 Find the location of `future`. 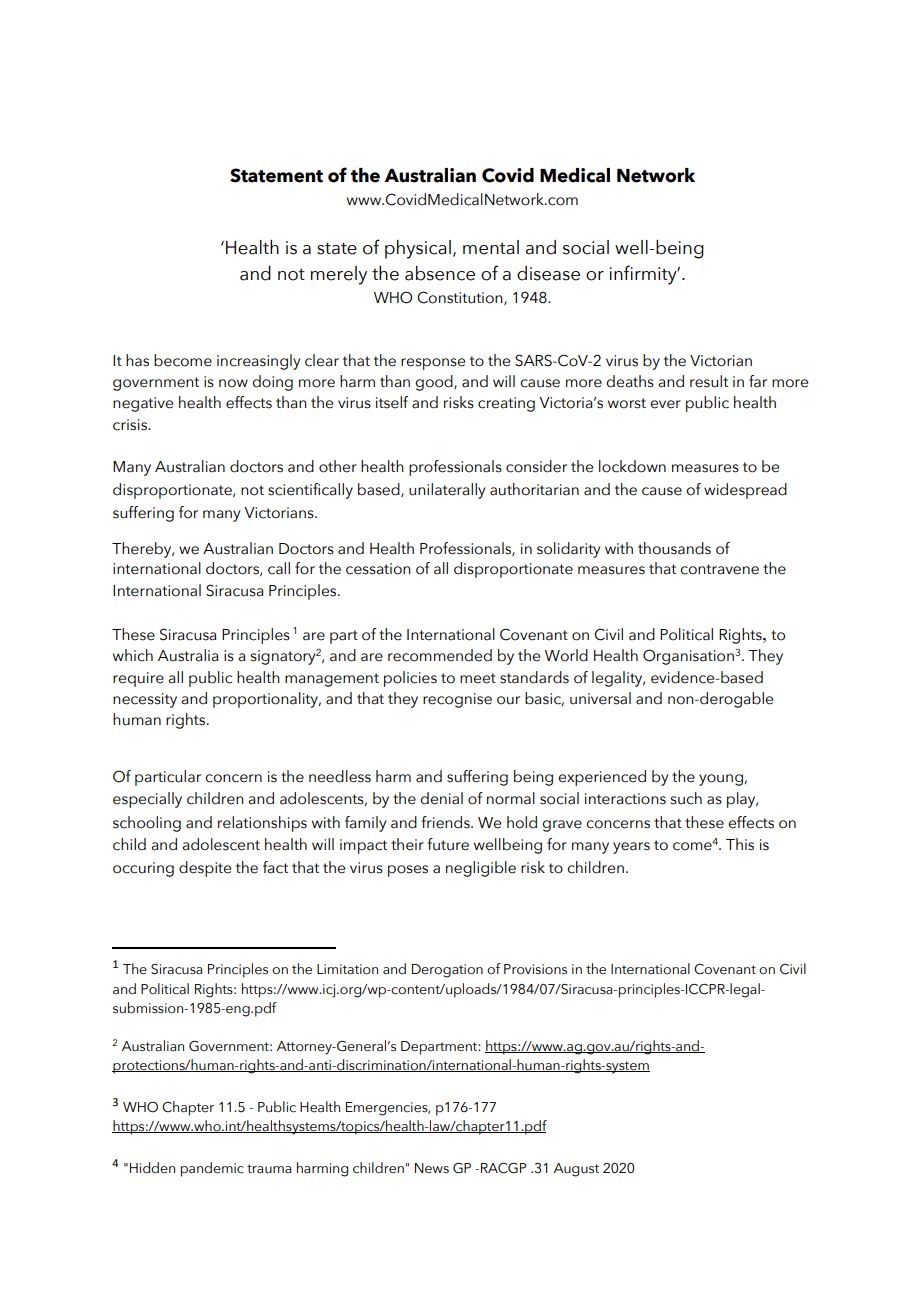

future is located at coordinates (448, 844).
